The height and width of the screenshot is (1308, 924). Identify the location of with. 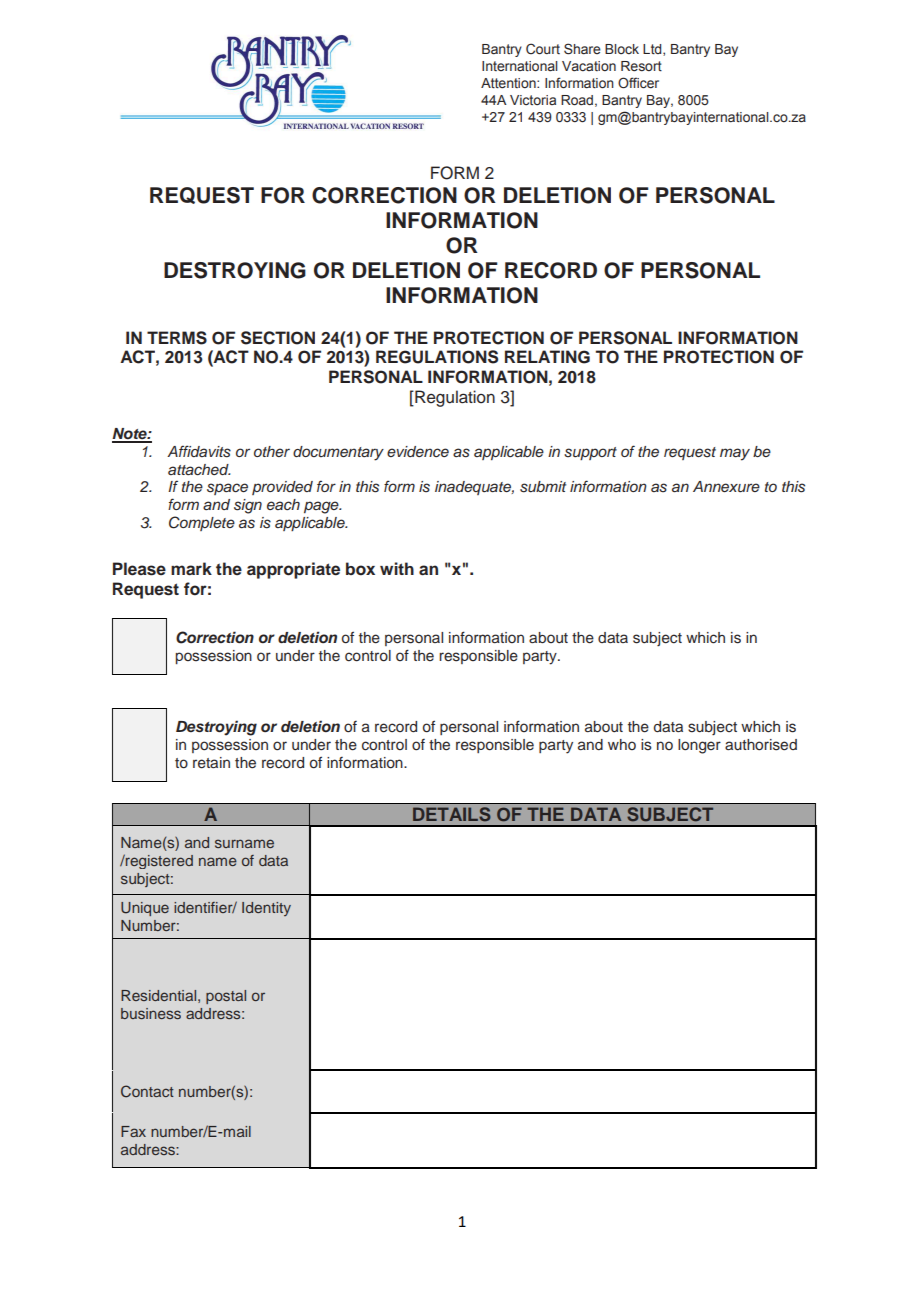
(397, 568).
